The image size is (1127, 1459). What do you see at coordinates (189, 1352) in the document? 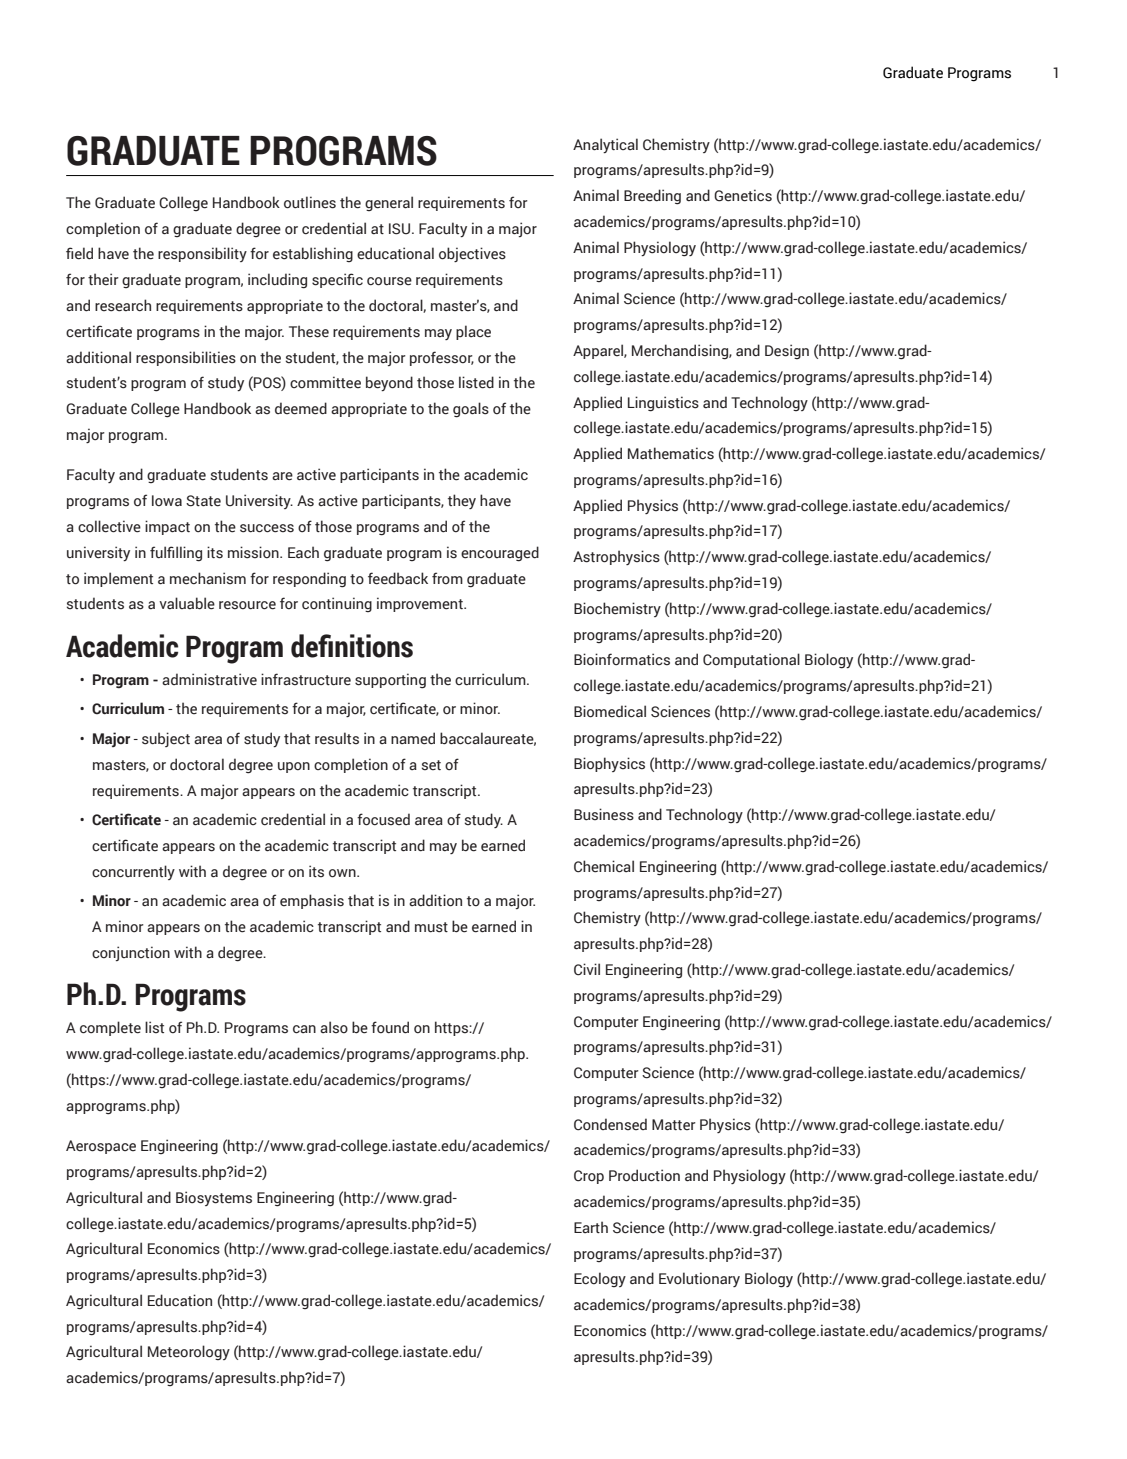
I see `Meteorology` at bounding box center [189, 1352].
